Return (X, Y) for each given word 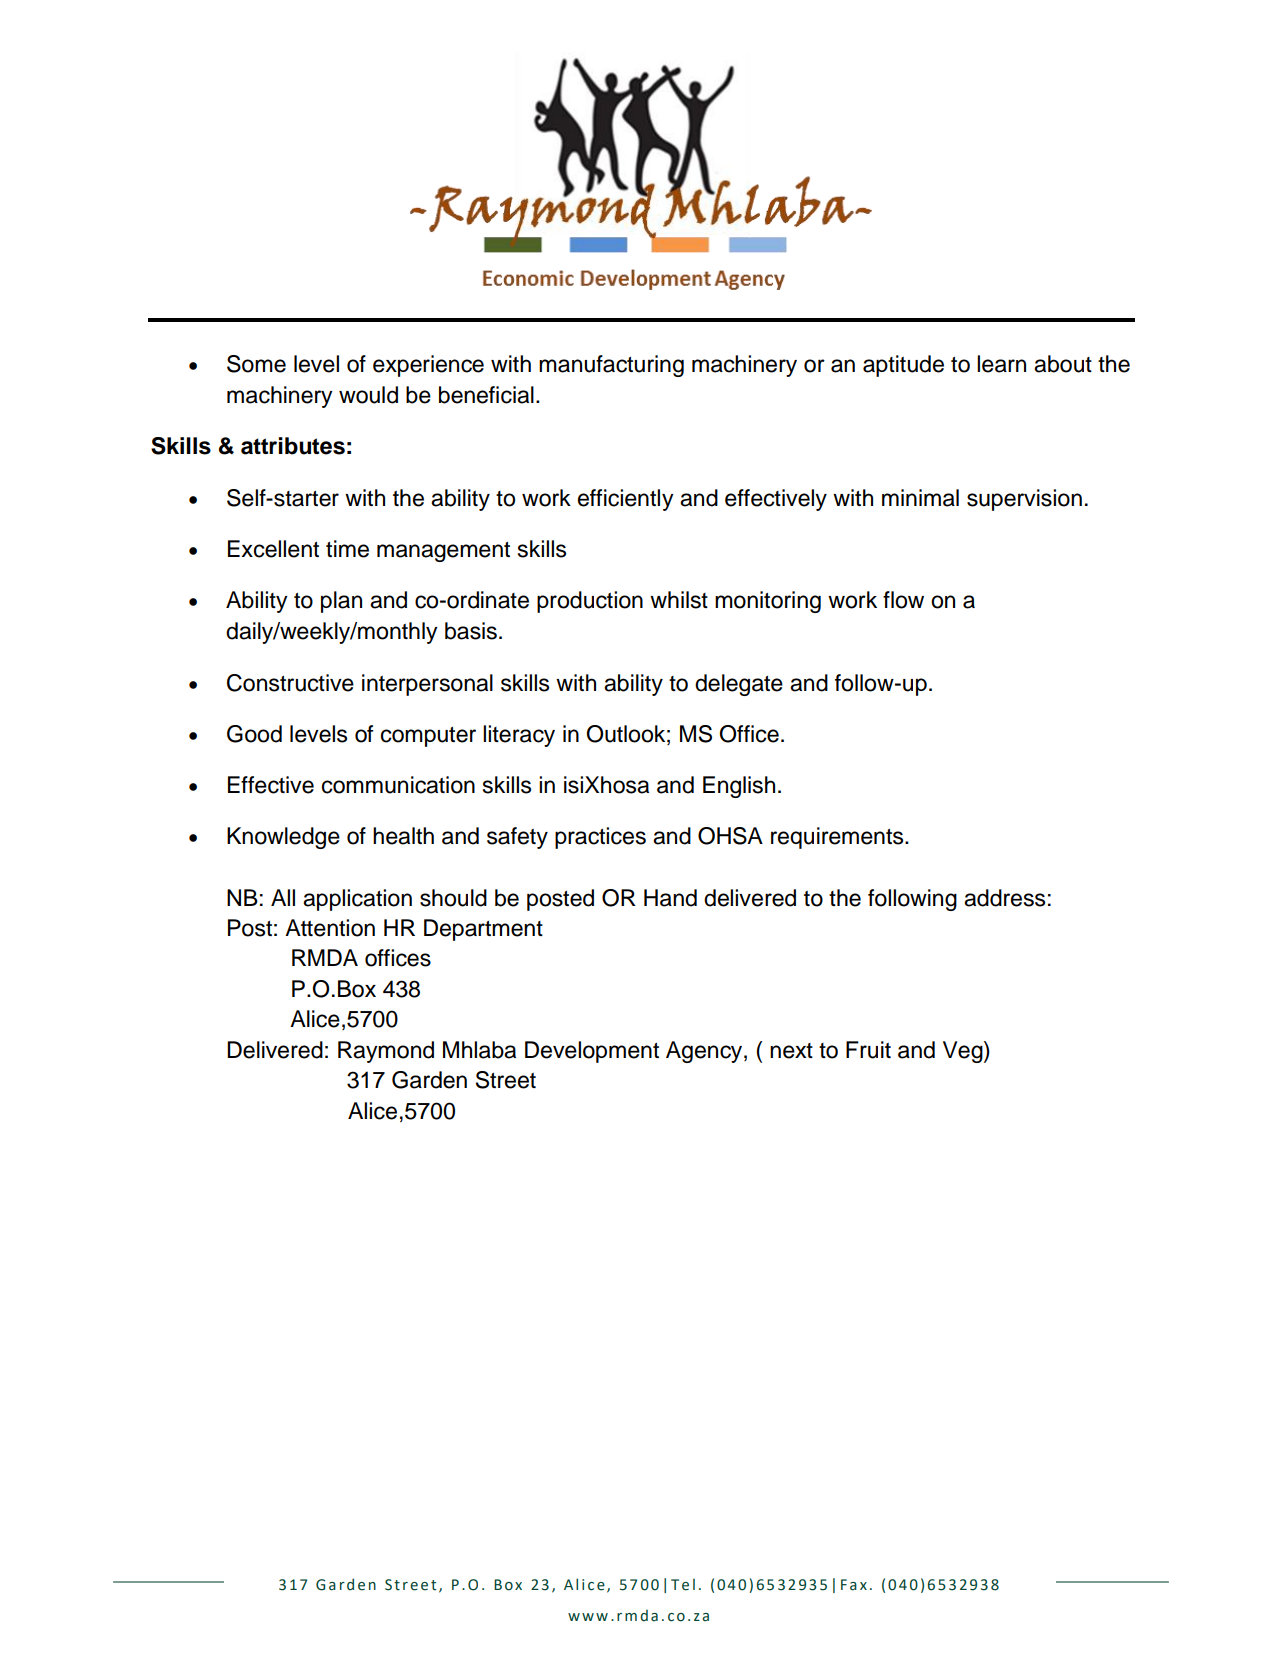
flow (903, 600)
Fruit (868, 1050)
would (368, 395)
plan (341, 602)
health (403, 836)
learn (1001, 364)
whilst (679, 600)
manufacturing (611, 366)
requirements (838, 838)
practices (600, 838)
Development (592, 1052)
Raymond (386, 1052)
